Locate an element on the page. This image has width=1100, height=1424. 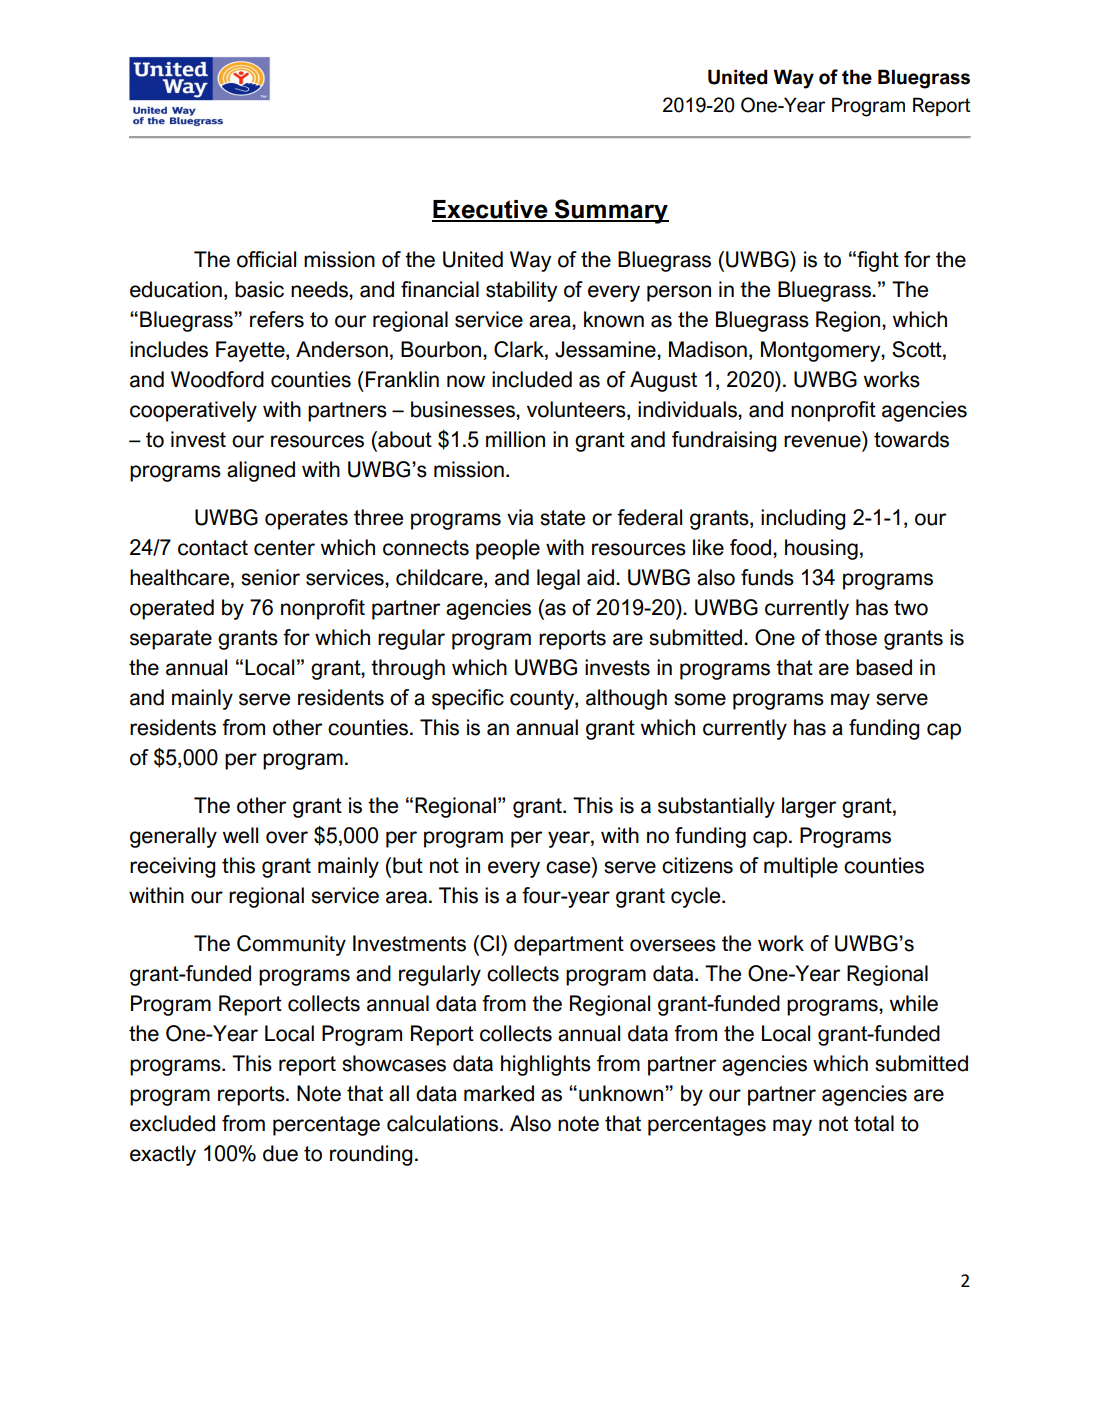
center is located at coordinates (284, 548).
